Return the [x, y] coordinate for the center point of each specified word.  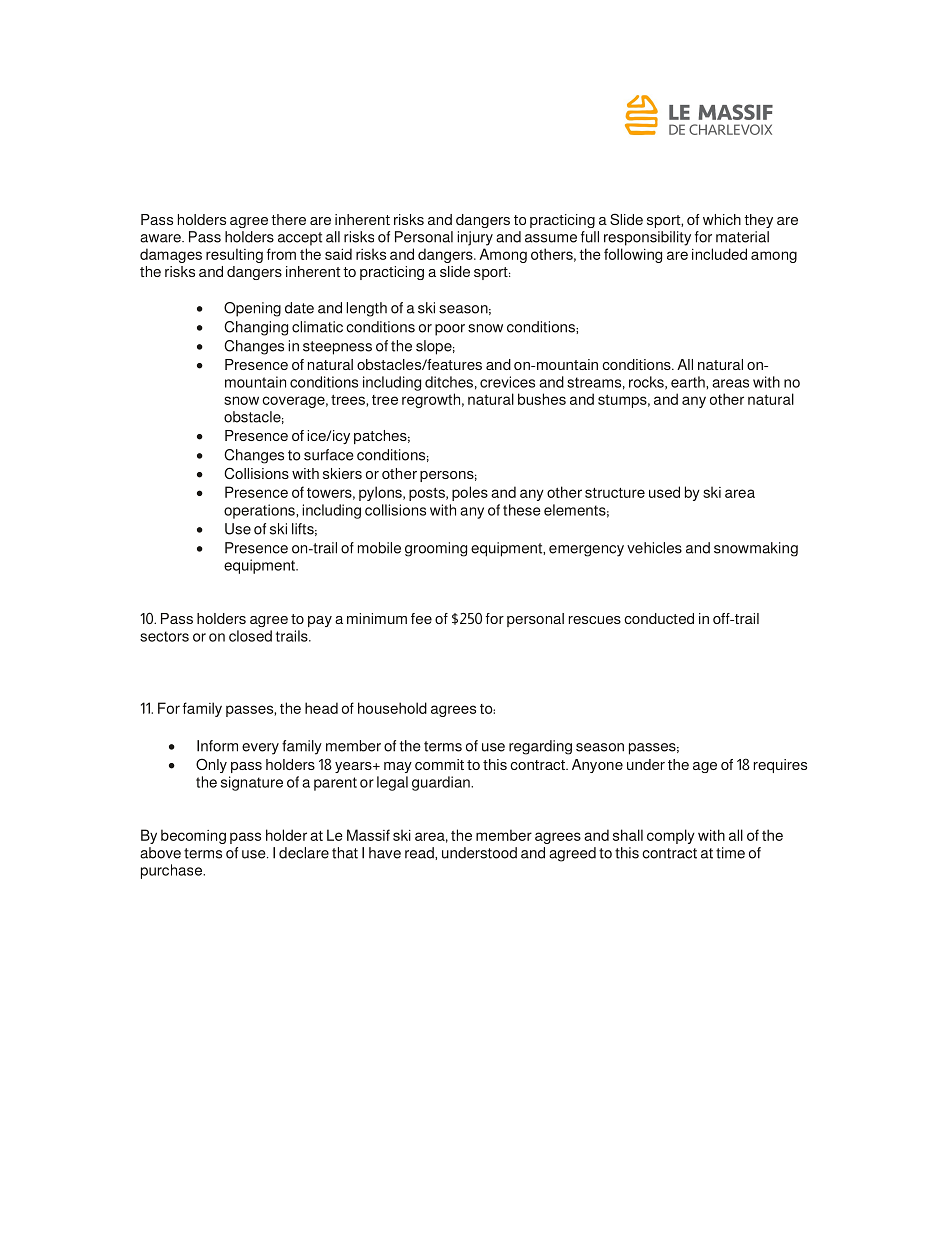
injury [475, 238]
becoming [193, 836]
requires [780, 766]
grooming [436, 549]
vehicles [654, 548]
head [321, 708]
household [392, 708]
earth [689, 382]
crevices [507, 382]
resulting [234, 255]
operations [260, 511]
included [719, 254]
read [420, 853]
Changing [256, 328]
